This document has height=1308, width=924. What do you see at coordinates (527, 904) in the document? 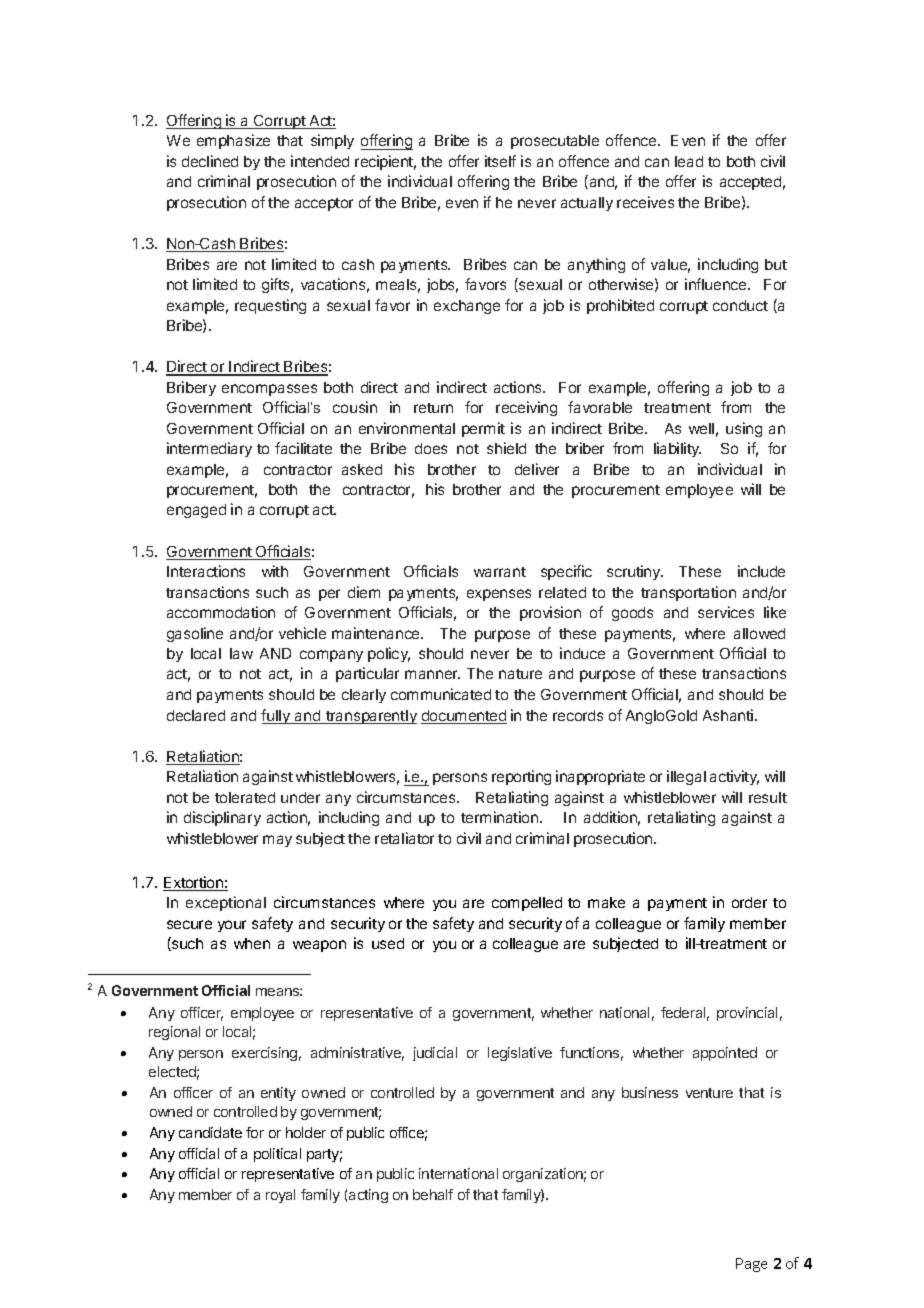
I see `compelled` at bounding box center [527, 904].
